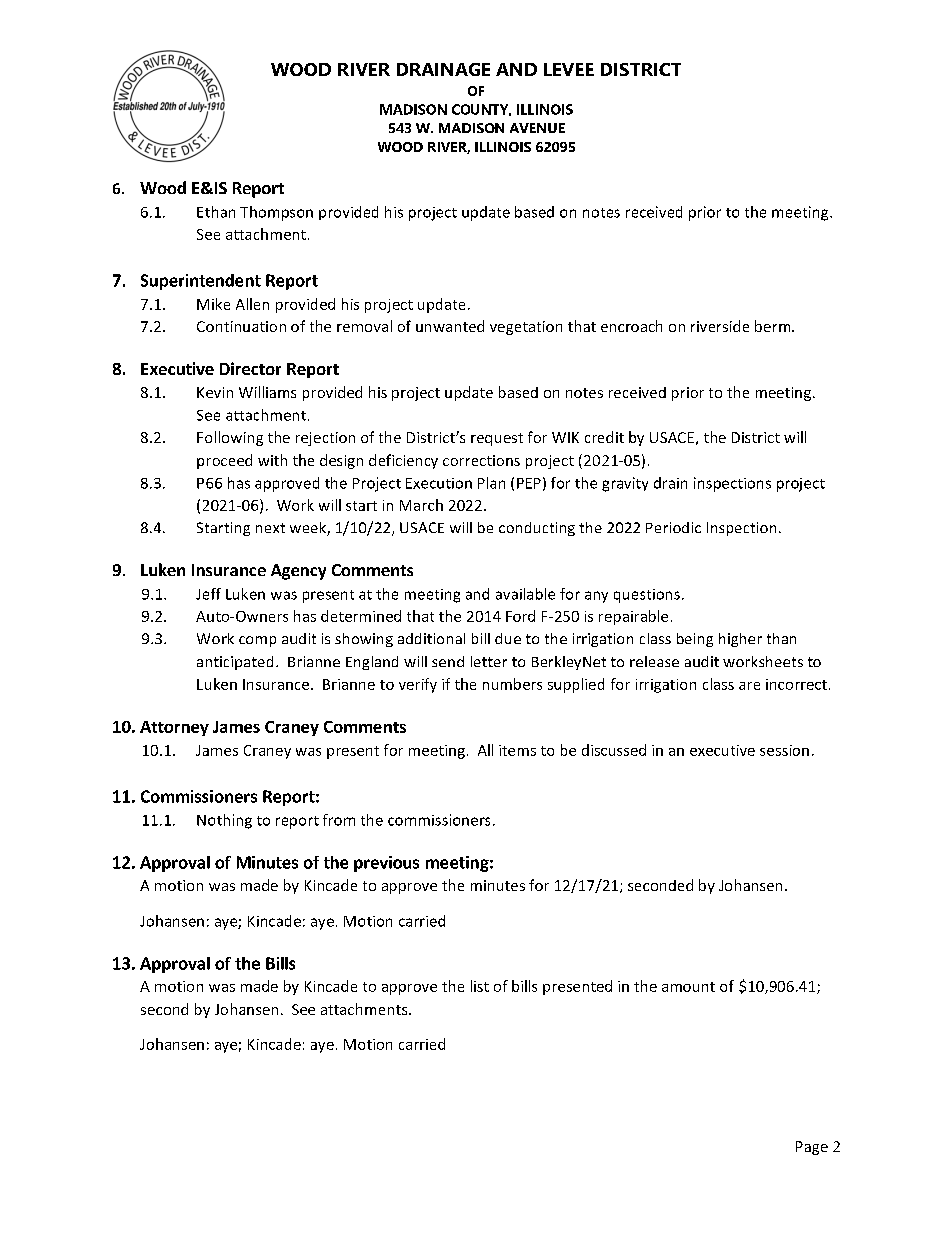 The image size is (952, 1233). I want to click on comp, so click(257, 641).
